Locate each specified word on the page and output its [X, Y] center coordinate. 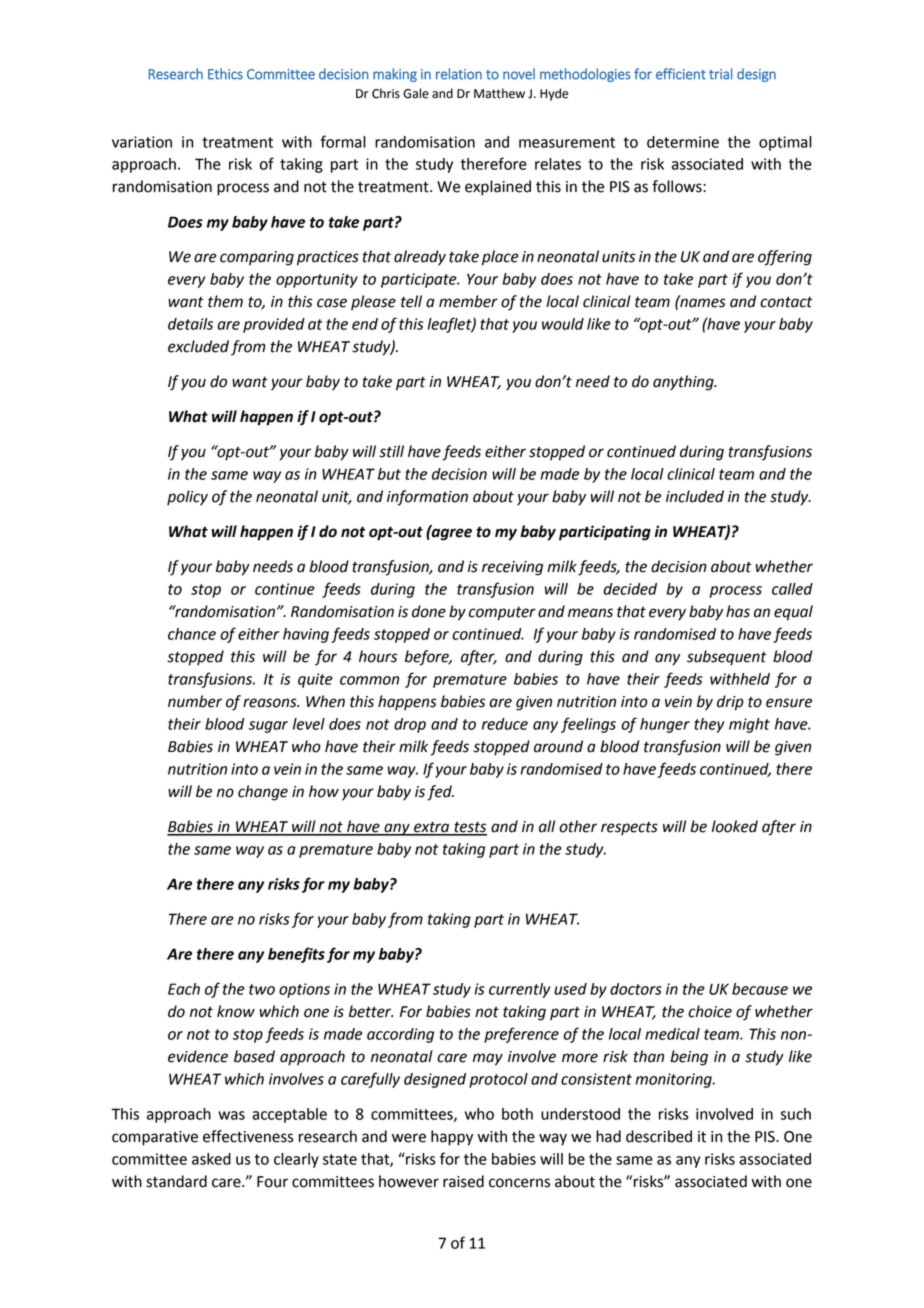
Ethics [225, 74]
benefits [296, 955]
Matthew [499, 93]
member [468, 301]
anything [684, 383]
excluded [198, 346]
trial [720, 74]
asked [211, 1159]
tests [469, 828]
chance [192, 634]
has [738, 611]
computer [502, 614]
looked [735, 826]
